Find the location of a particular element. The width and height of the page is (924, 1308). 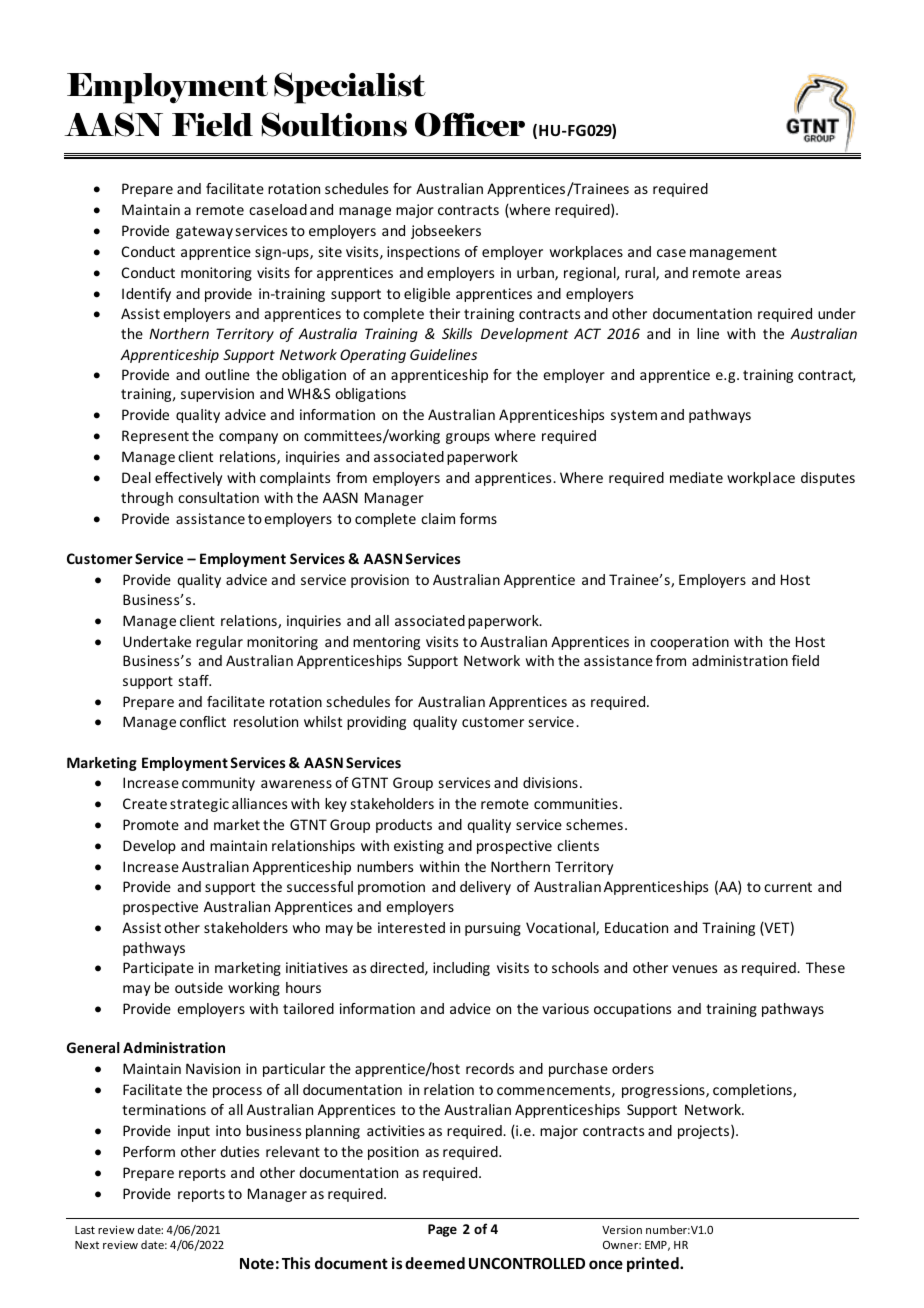

staff is located at coordinates (195, 680).
